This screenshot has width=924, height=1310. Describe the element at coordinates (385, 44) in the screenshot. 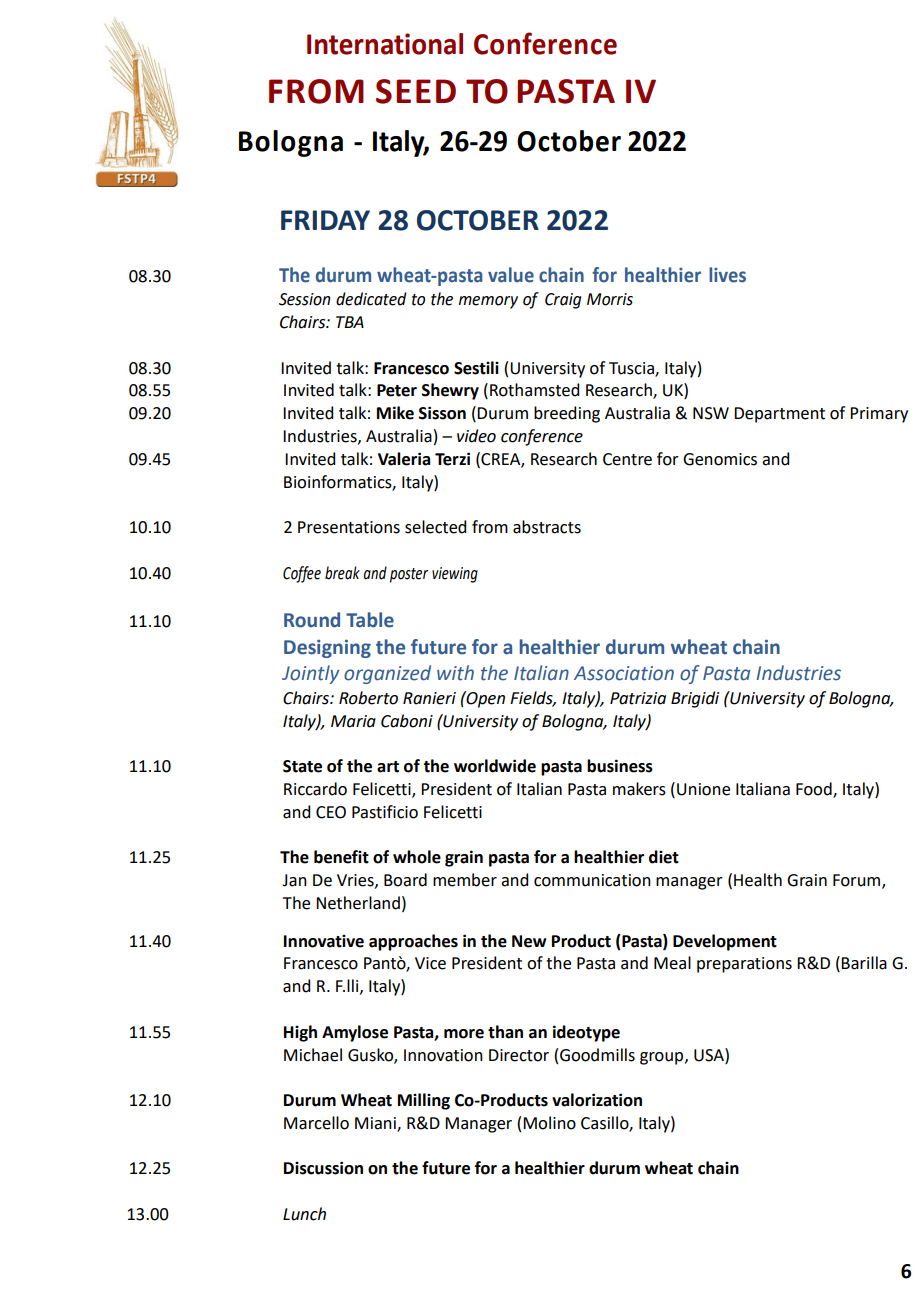

I see `International` at that location.
